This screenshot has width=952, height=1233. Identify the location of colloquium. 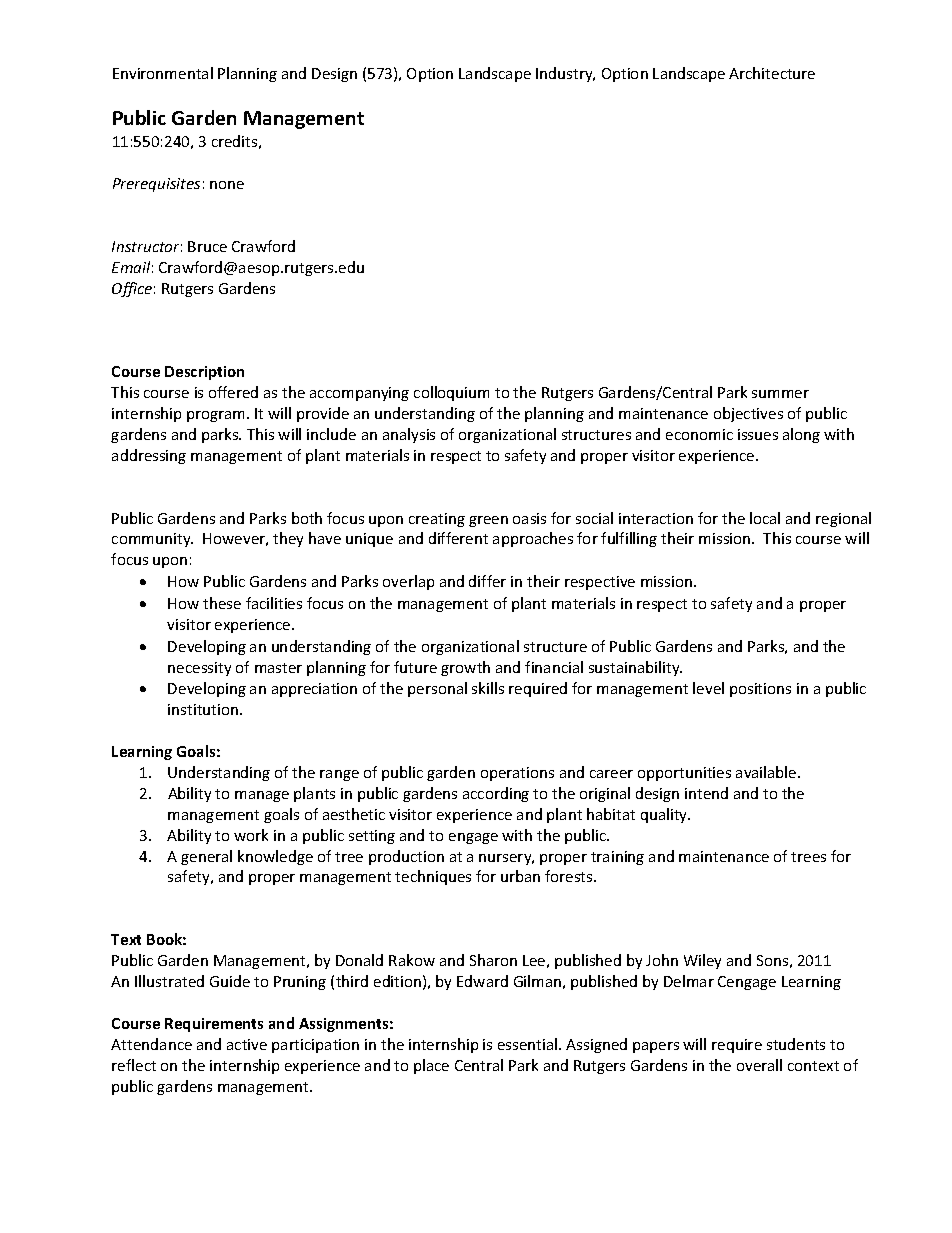
(451, 393).
